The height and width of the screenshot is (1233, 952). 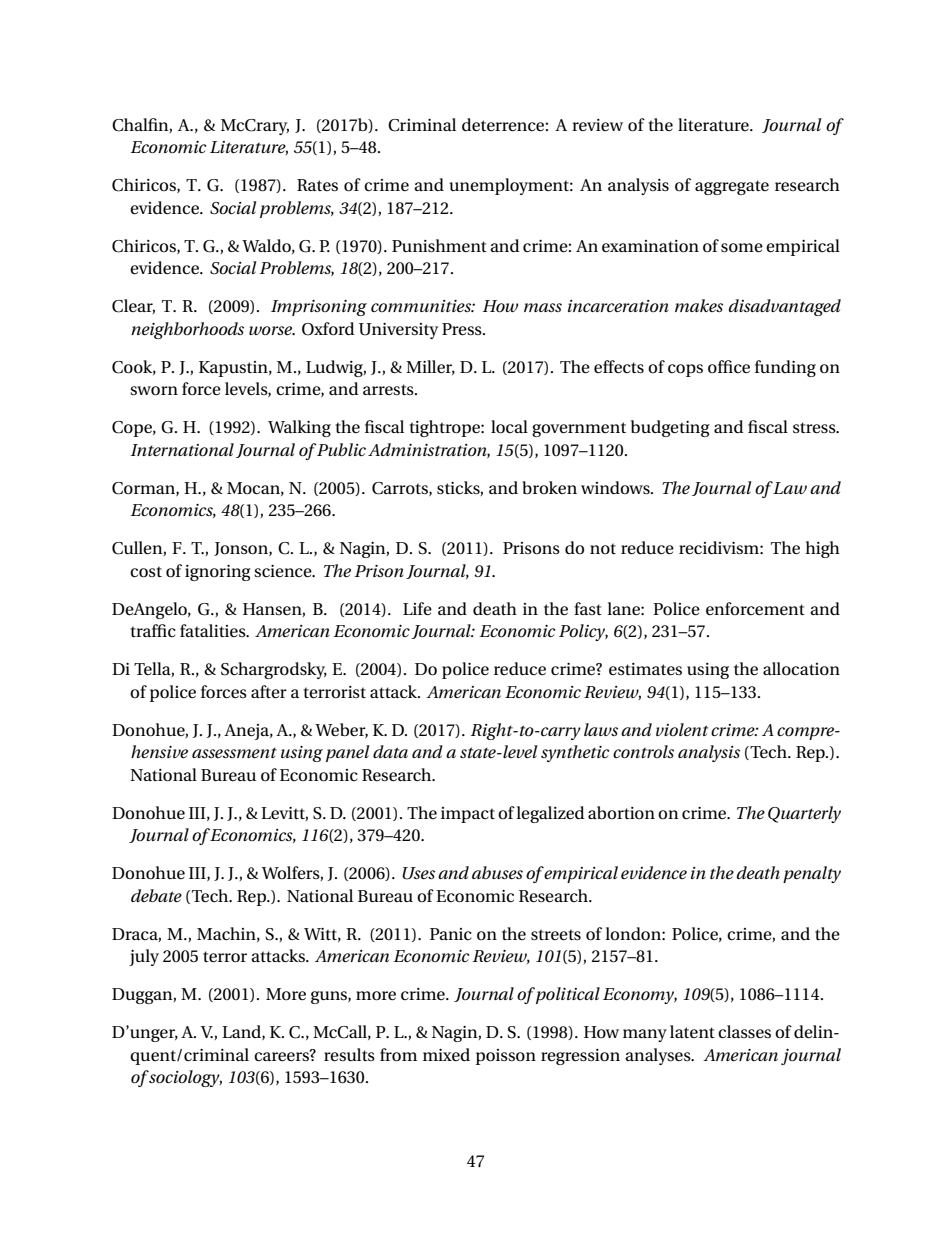 I want to click on classes, so click(x=744, y=1032).
